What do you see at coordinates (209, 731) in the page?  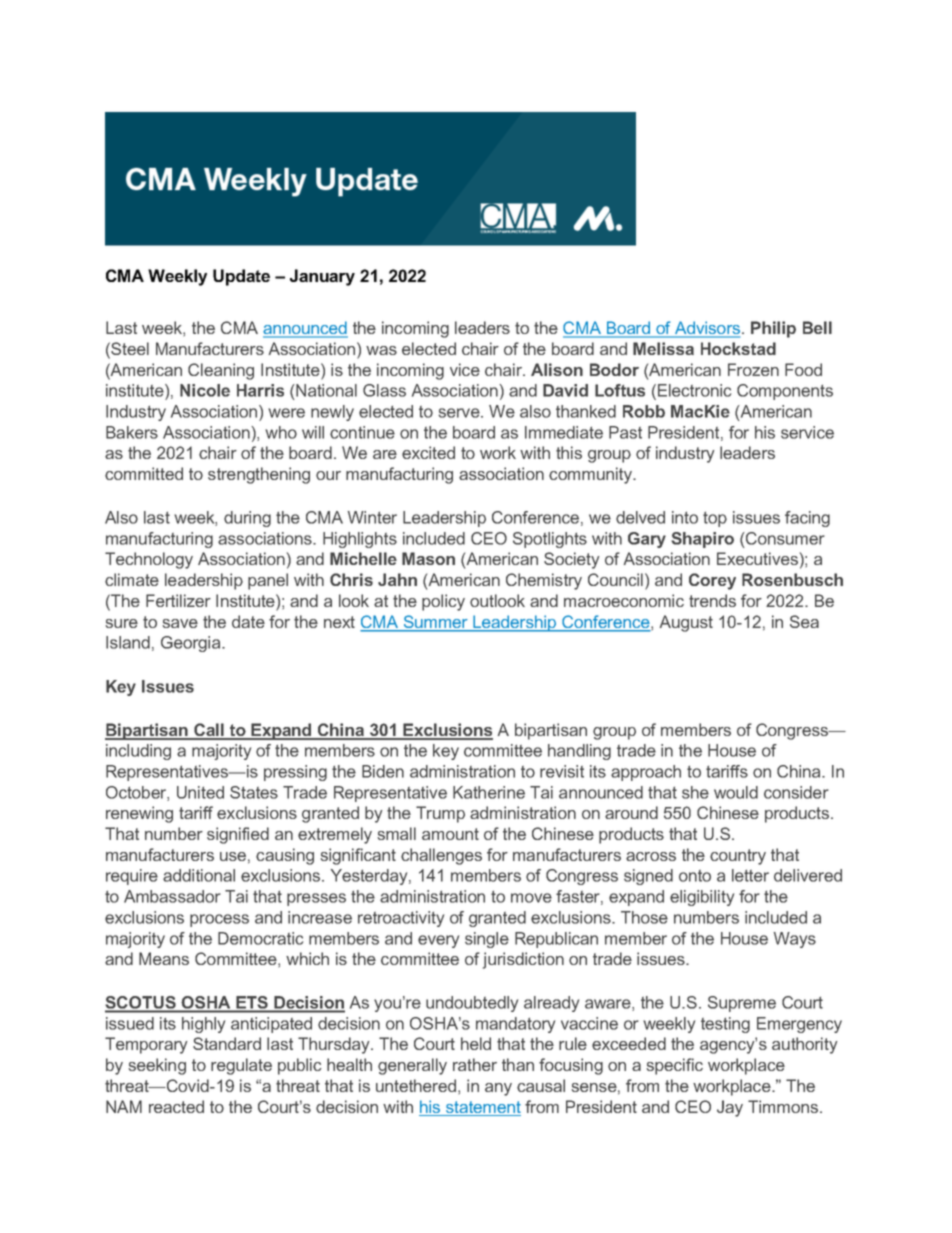 I see `Call` at bounding box center [209, 731].
